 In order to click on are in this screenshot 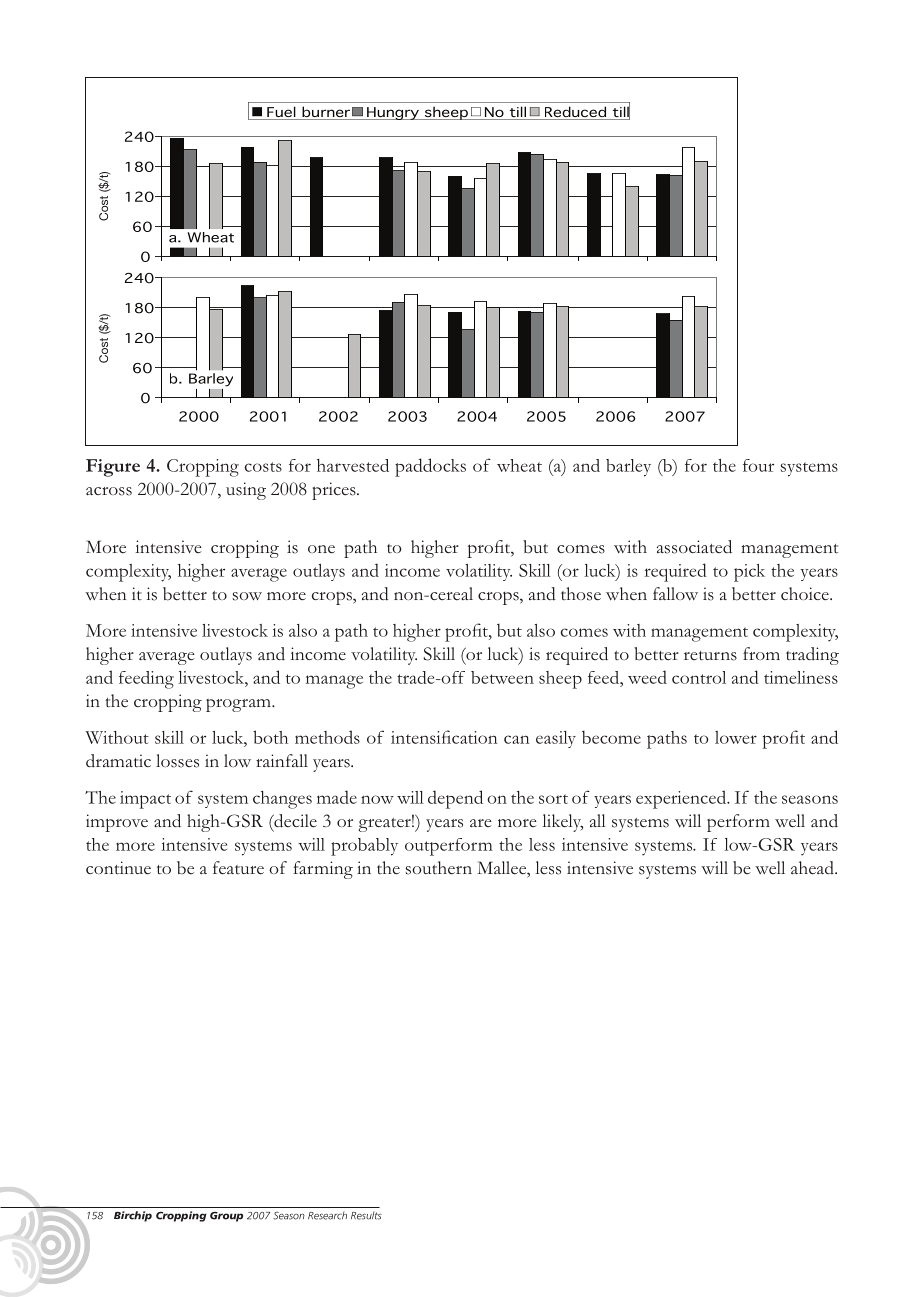, I will do `click(481, 823)`.
